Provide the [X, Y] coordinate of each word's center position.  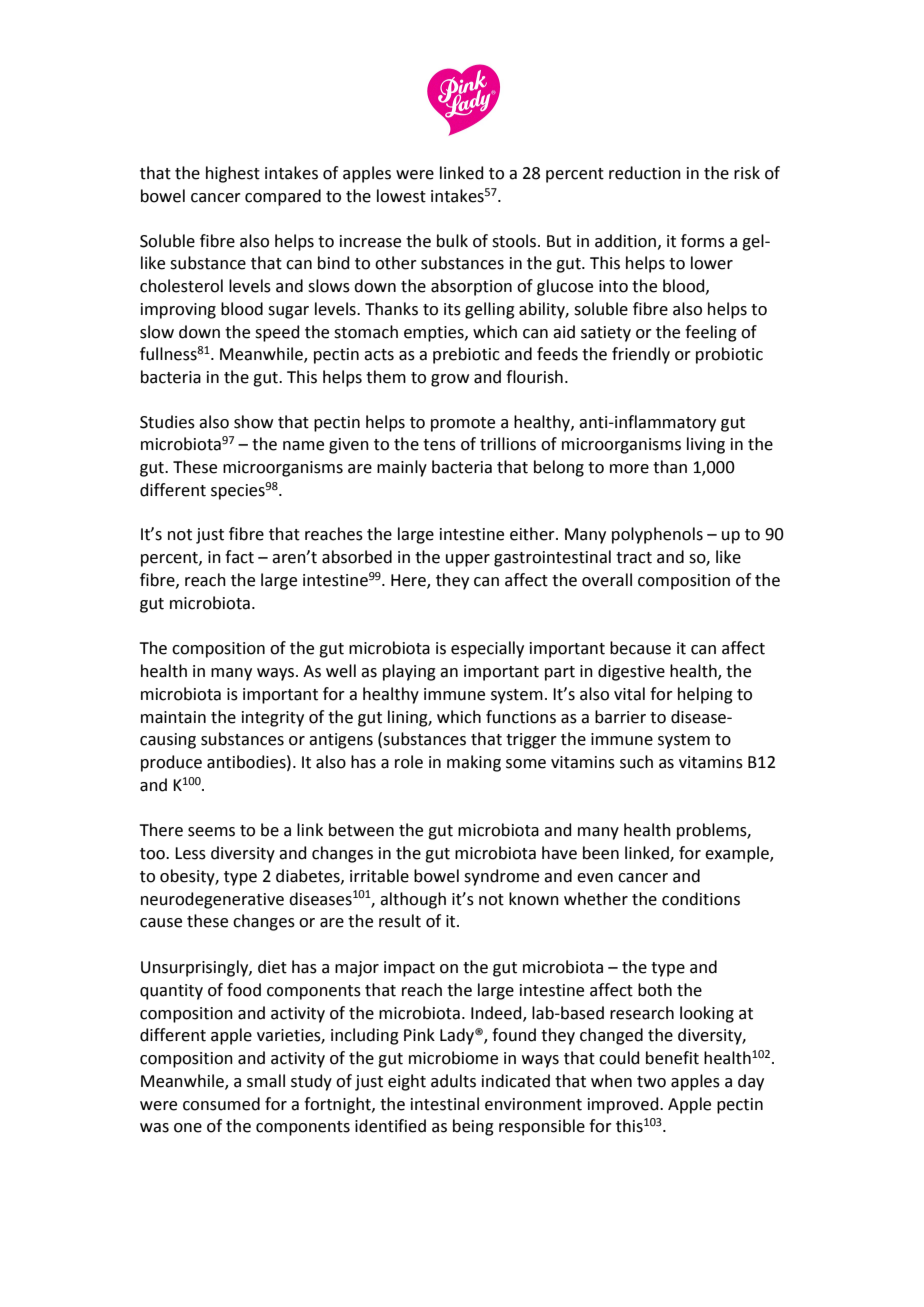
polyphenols [657, 535]
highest [233, 174]
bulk [452, 241]
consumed [221, 1104]
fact [239, 557]
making [474, 763]
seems [211, 832]
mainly [402, 468]
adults [453, 1081]
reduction [645, 173]
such [636, 762]
